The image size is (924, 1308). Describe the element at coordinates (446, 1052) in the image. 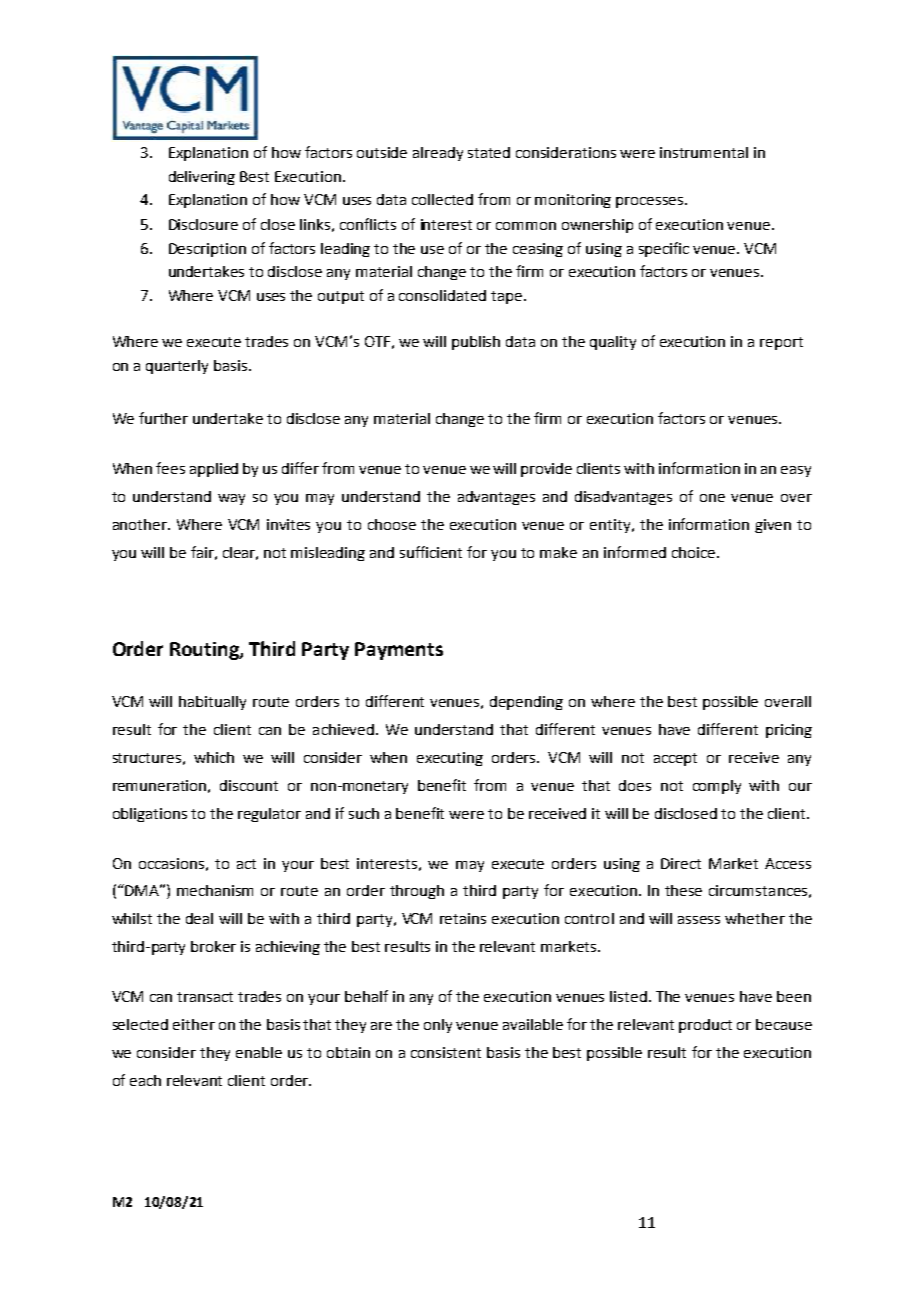

I see `consistent` at that location.
